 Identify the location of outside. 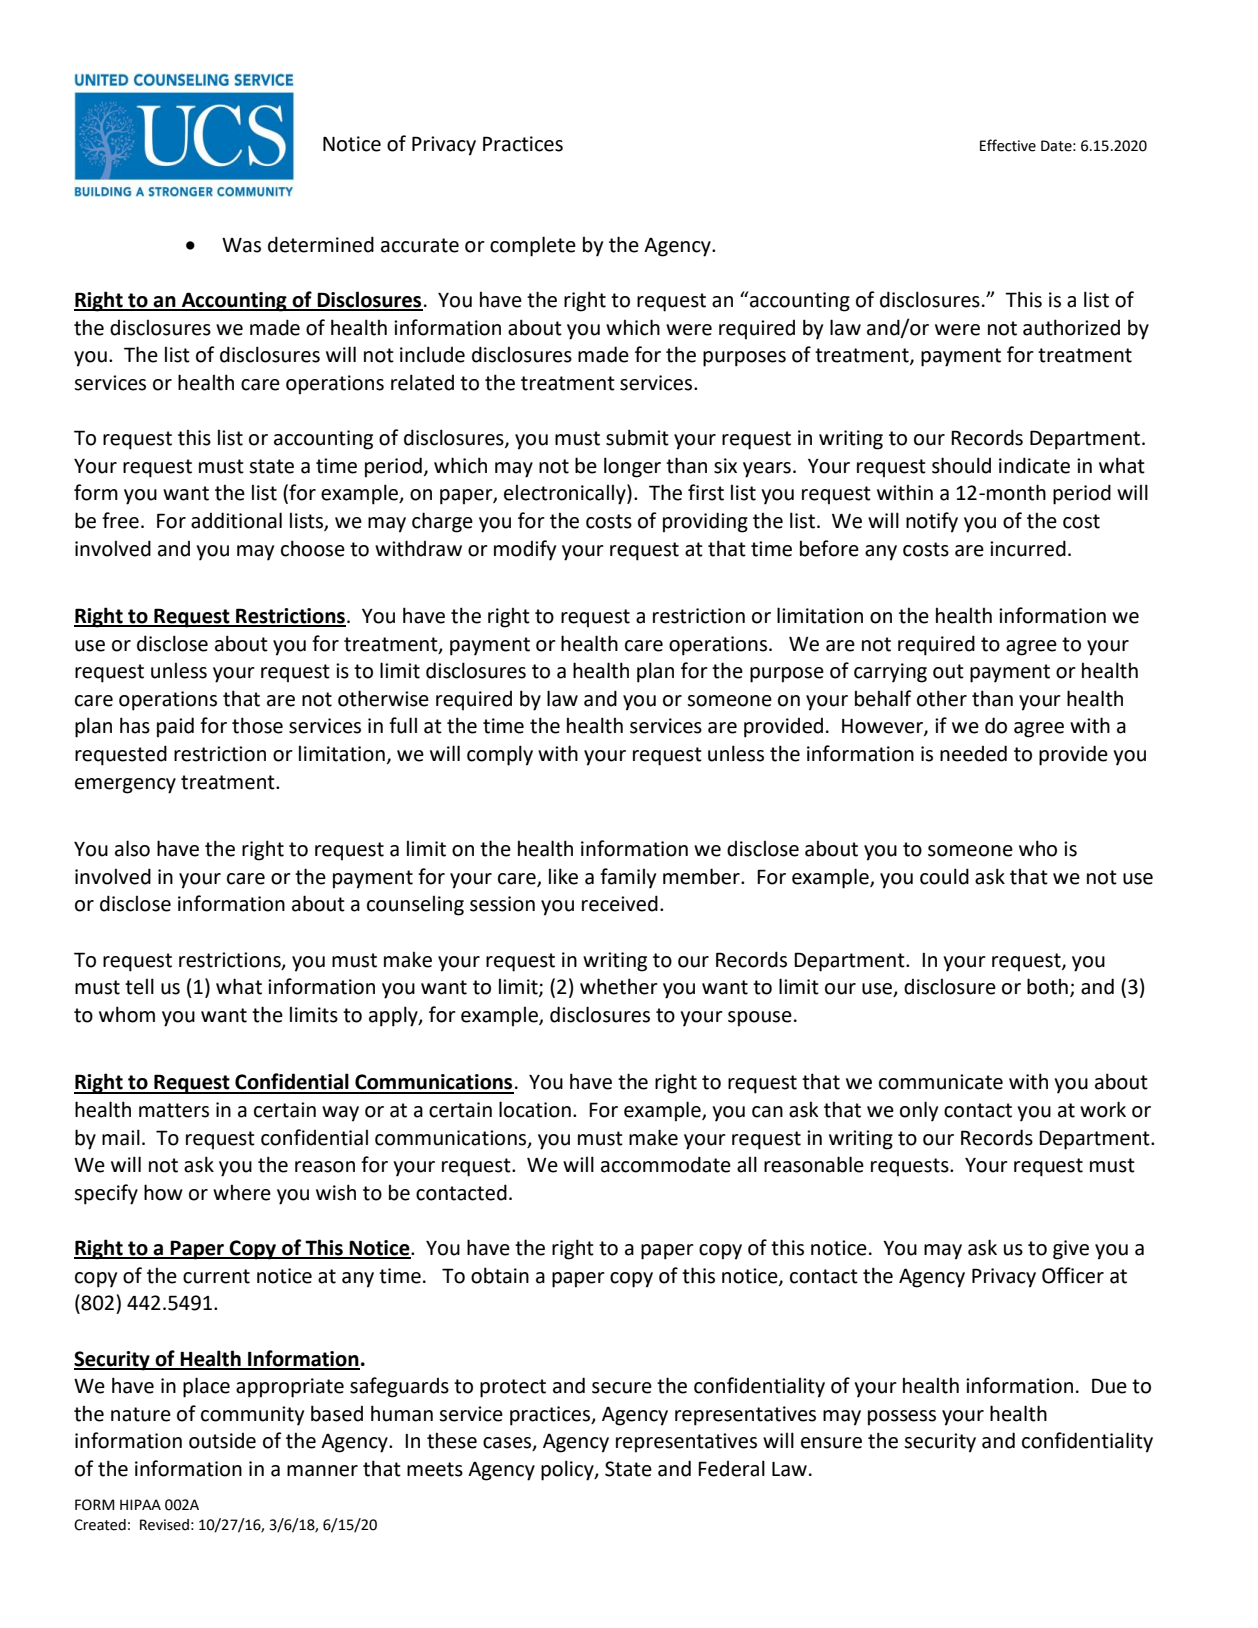
(222, 1441).
